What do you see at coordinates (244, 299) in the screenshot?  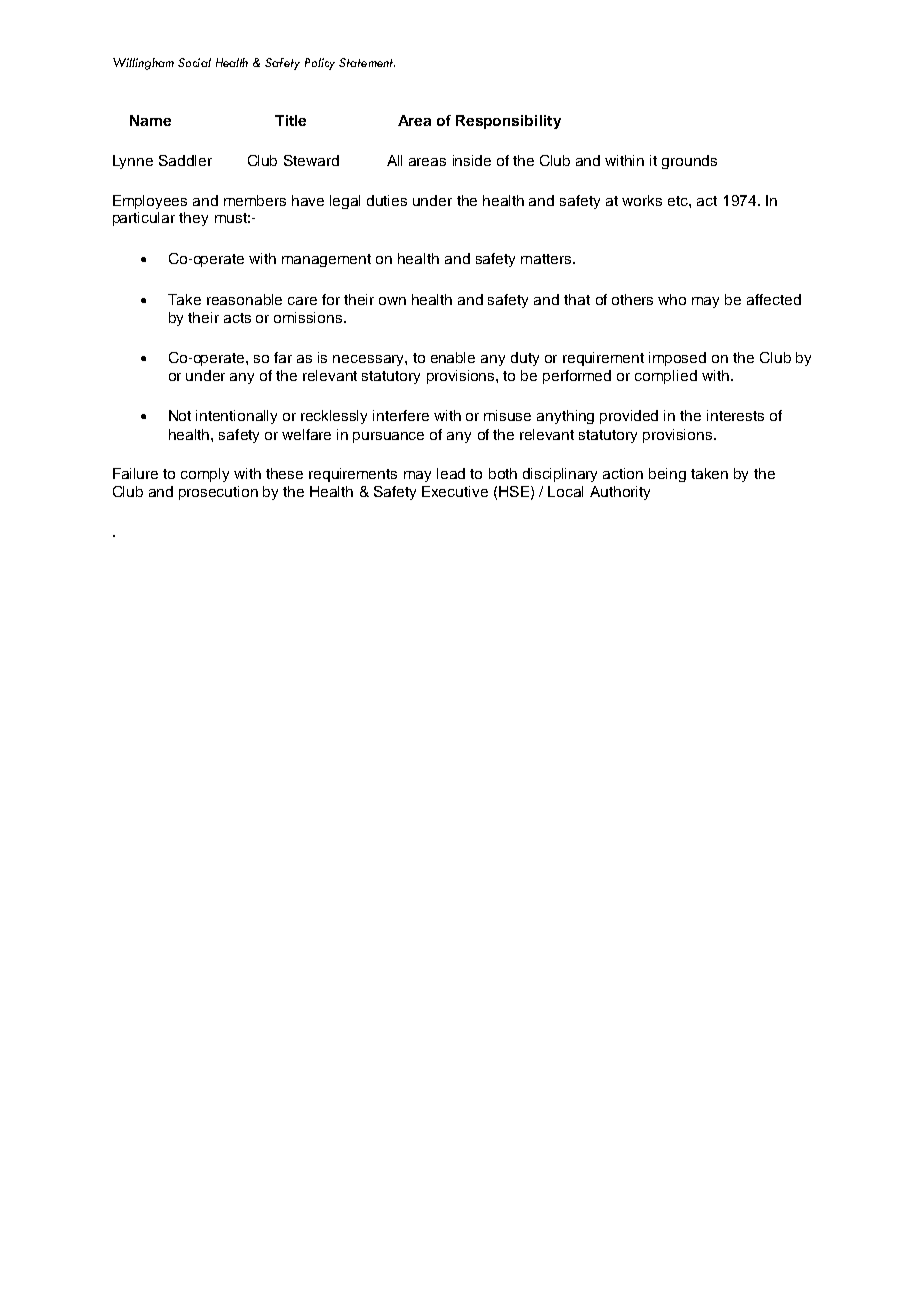 I see `reasonable` at bounding box center [244, 299].
